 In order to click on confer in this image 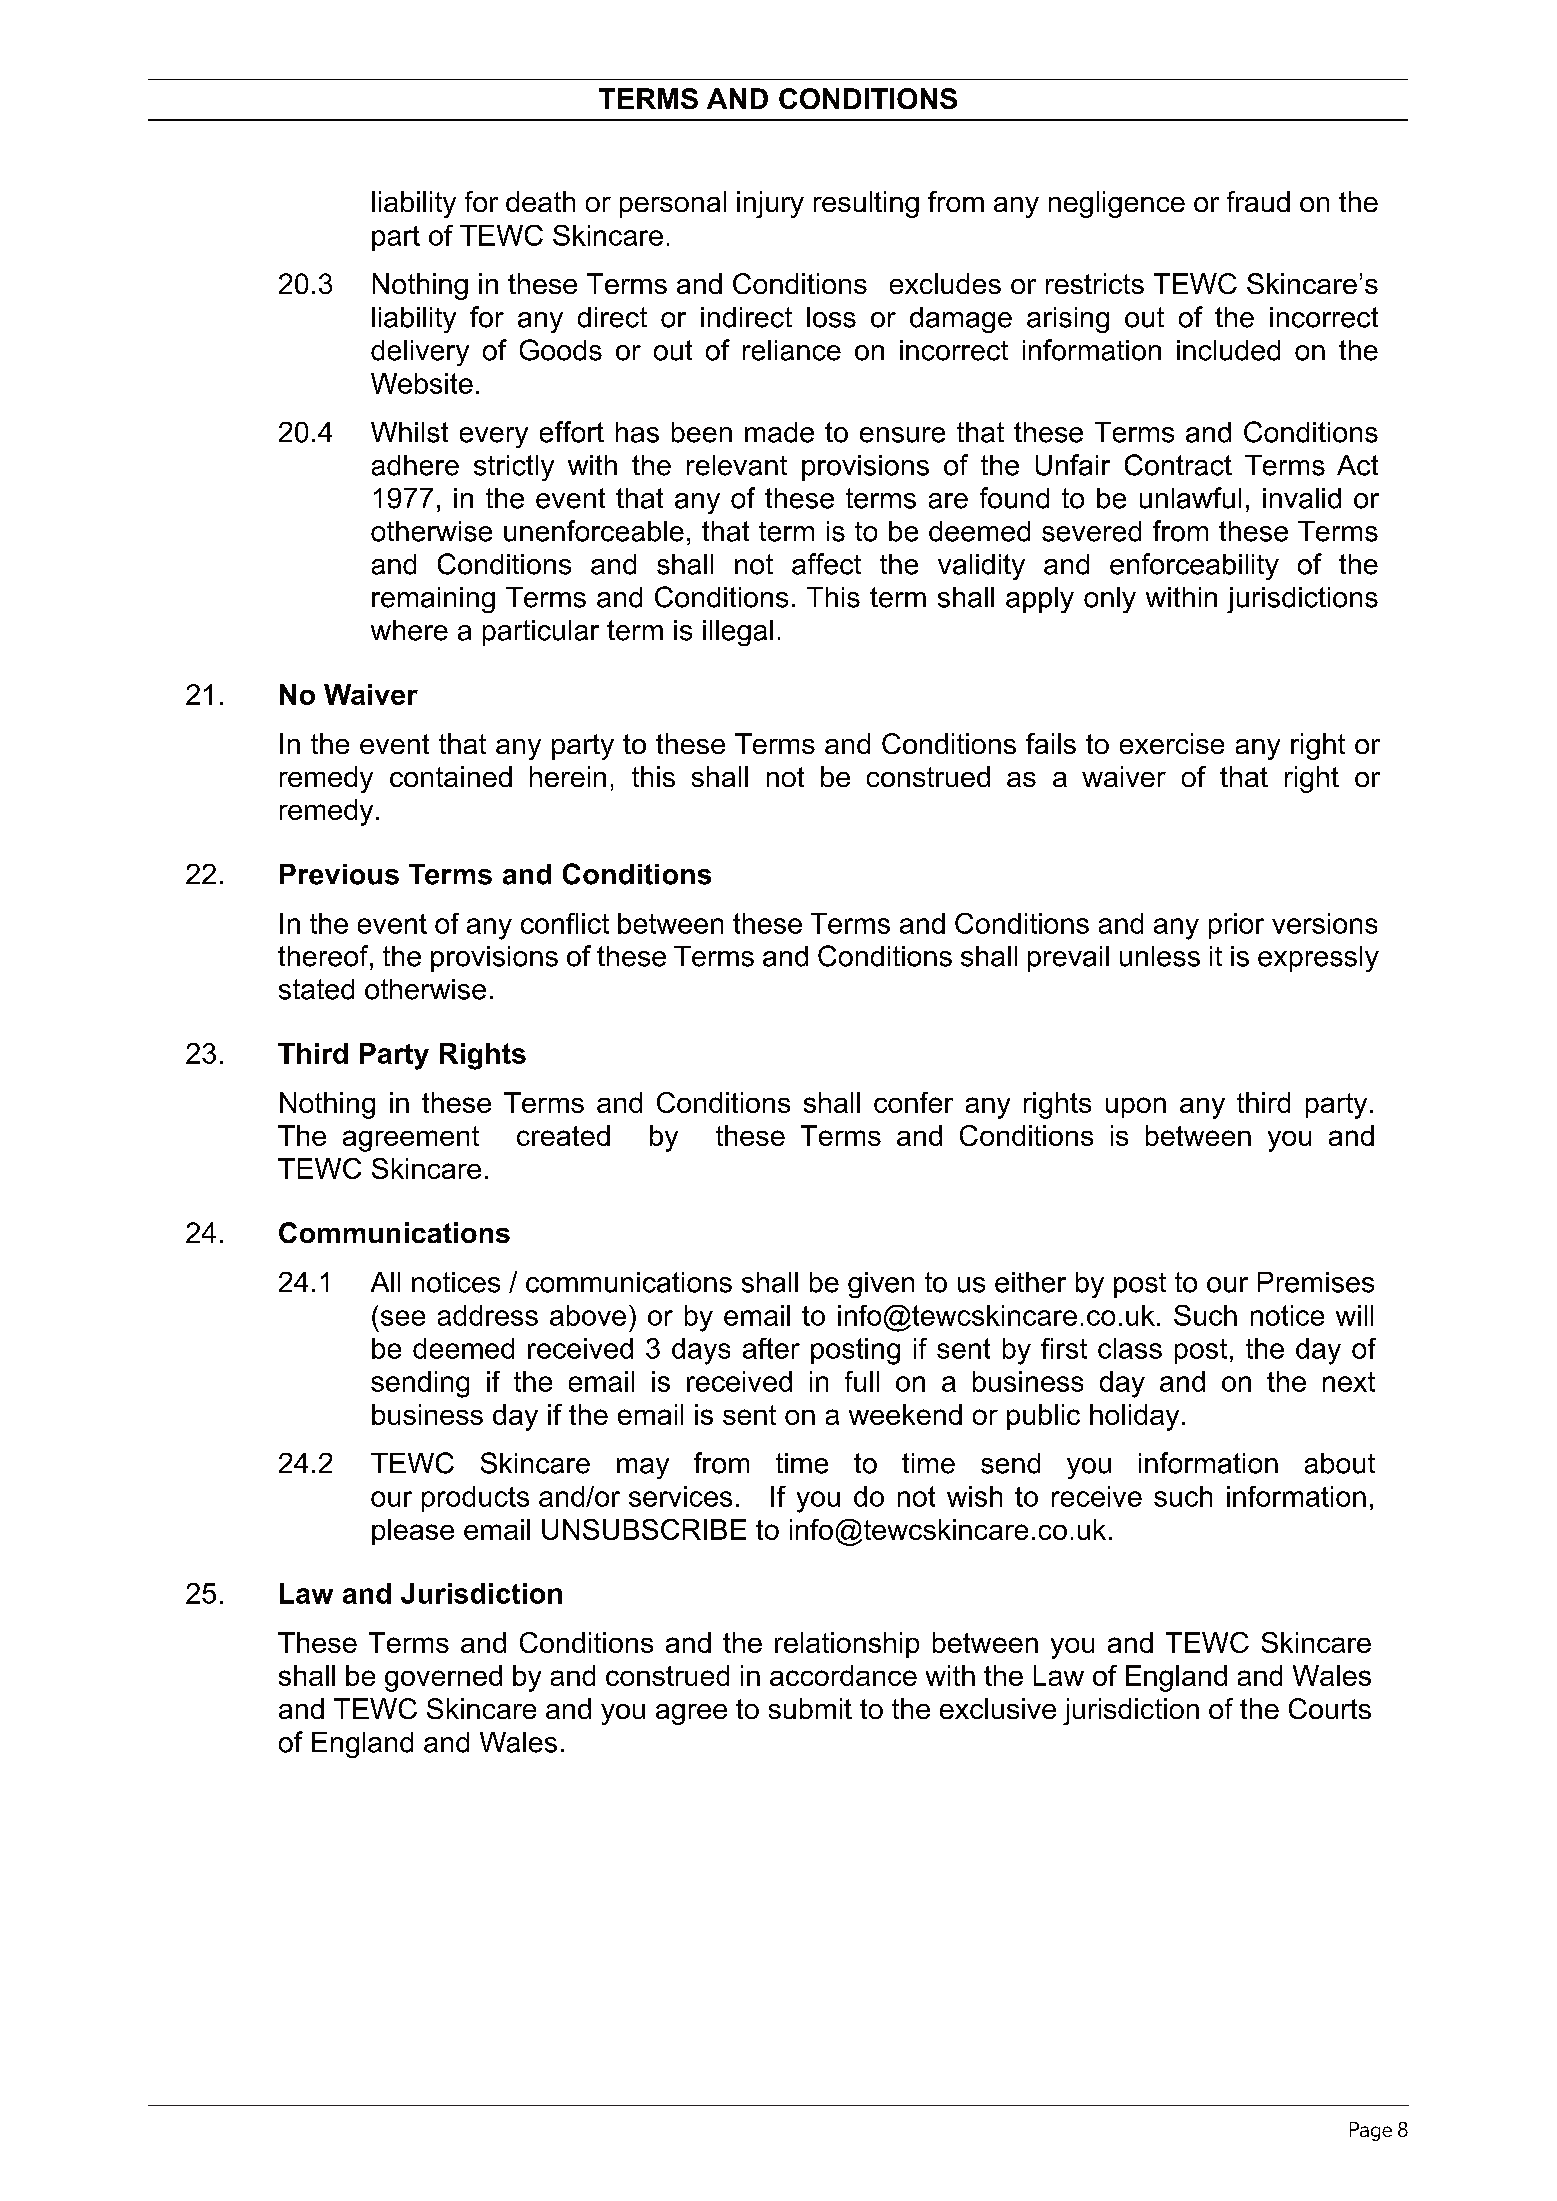, I will do `click(913, 1102)`.
